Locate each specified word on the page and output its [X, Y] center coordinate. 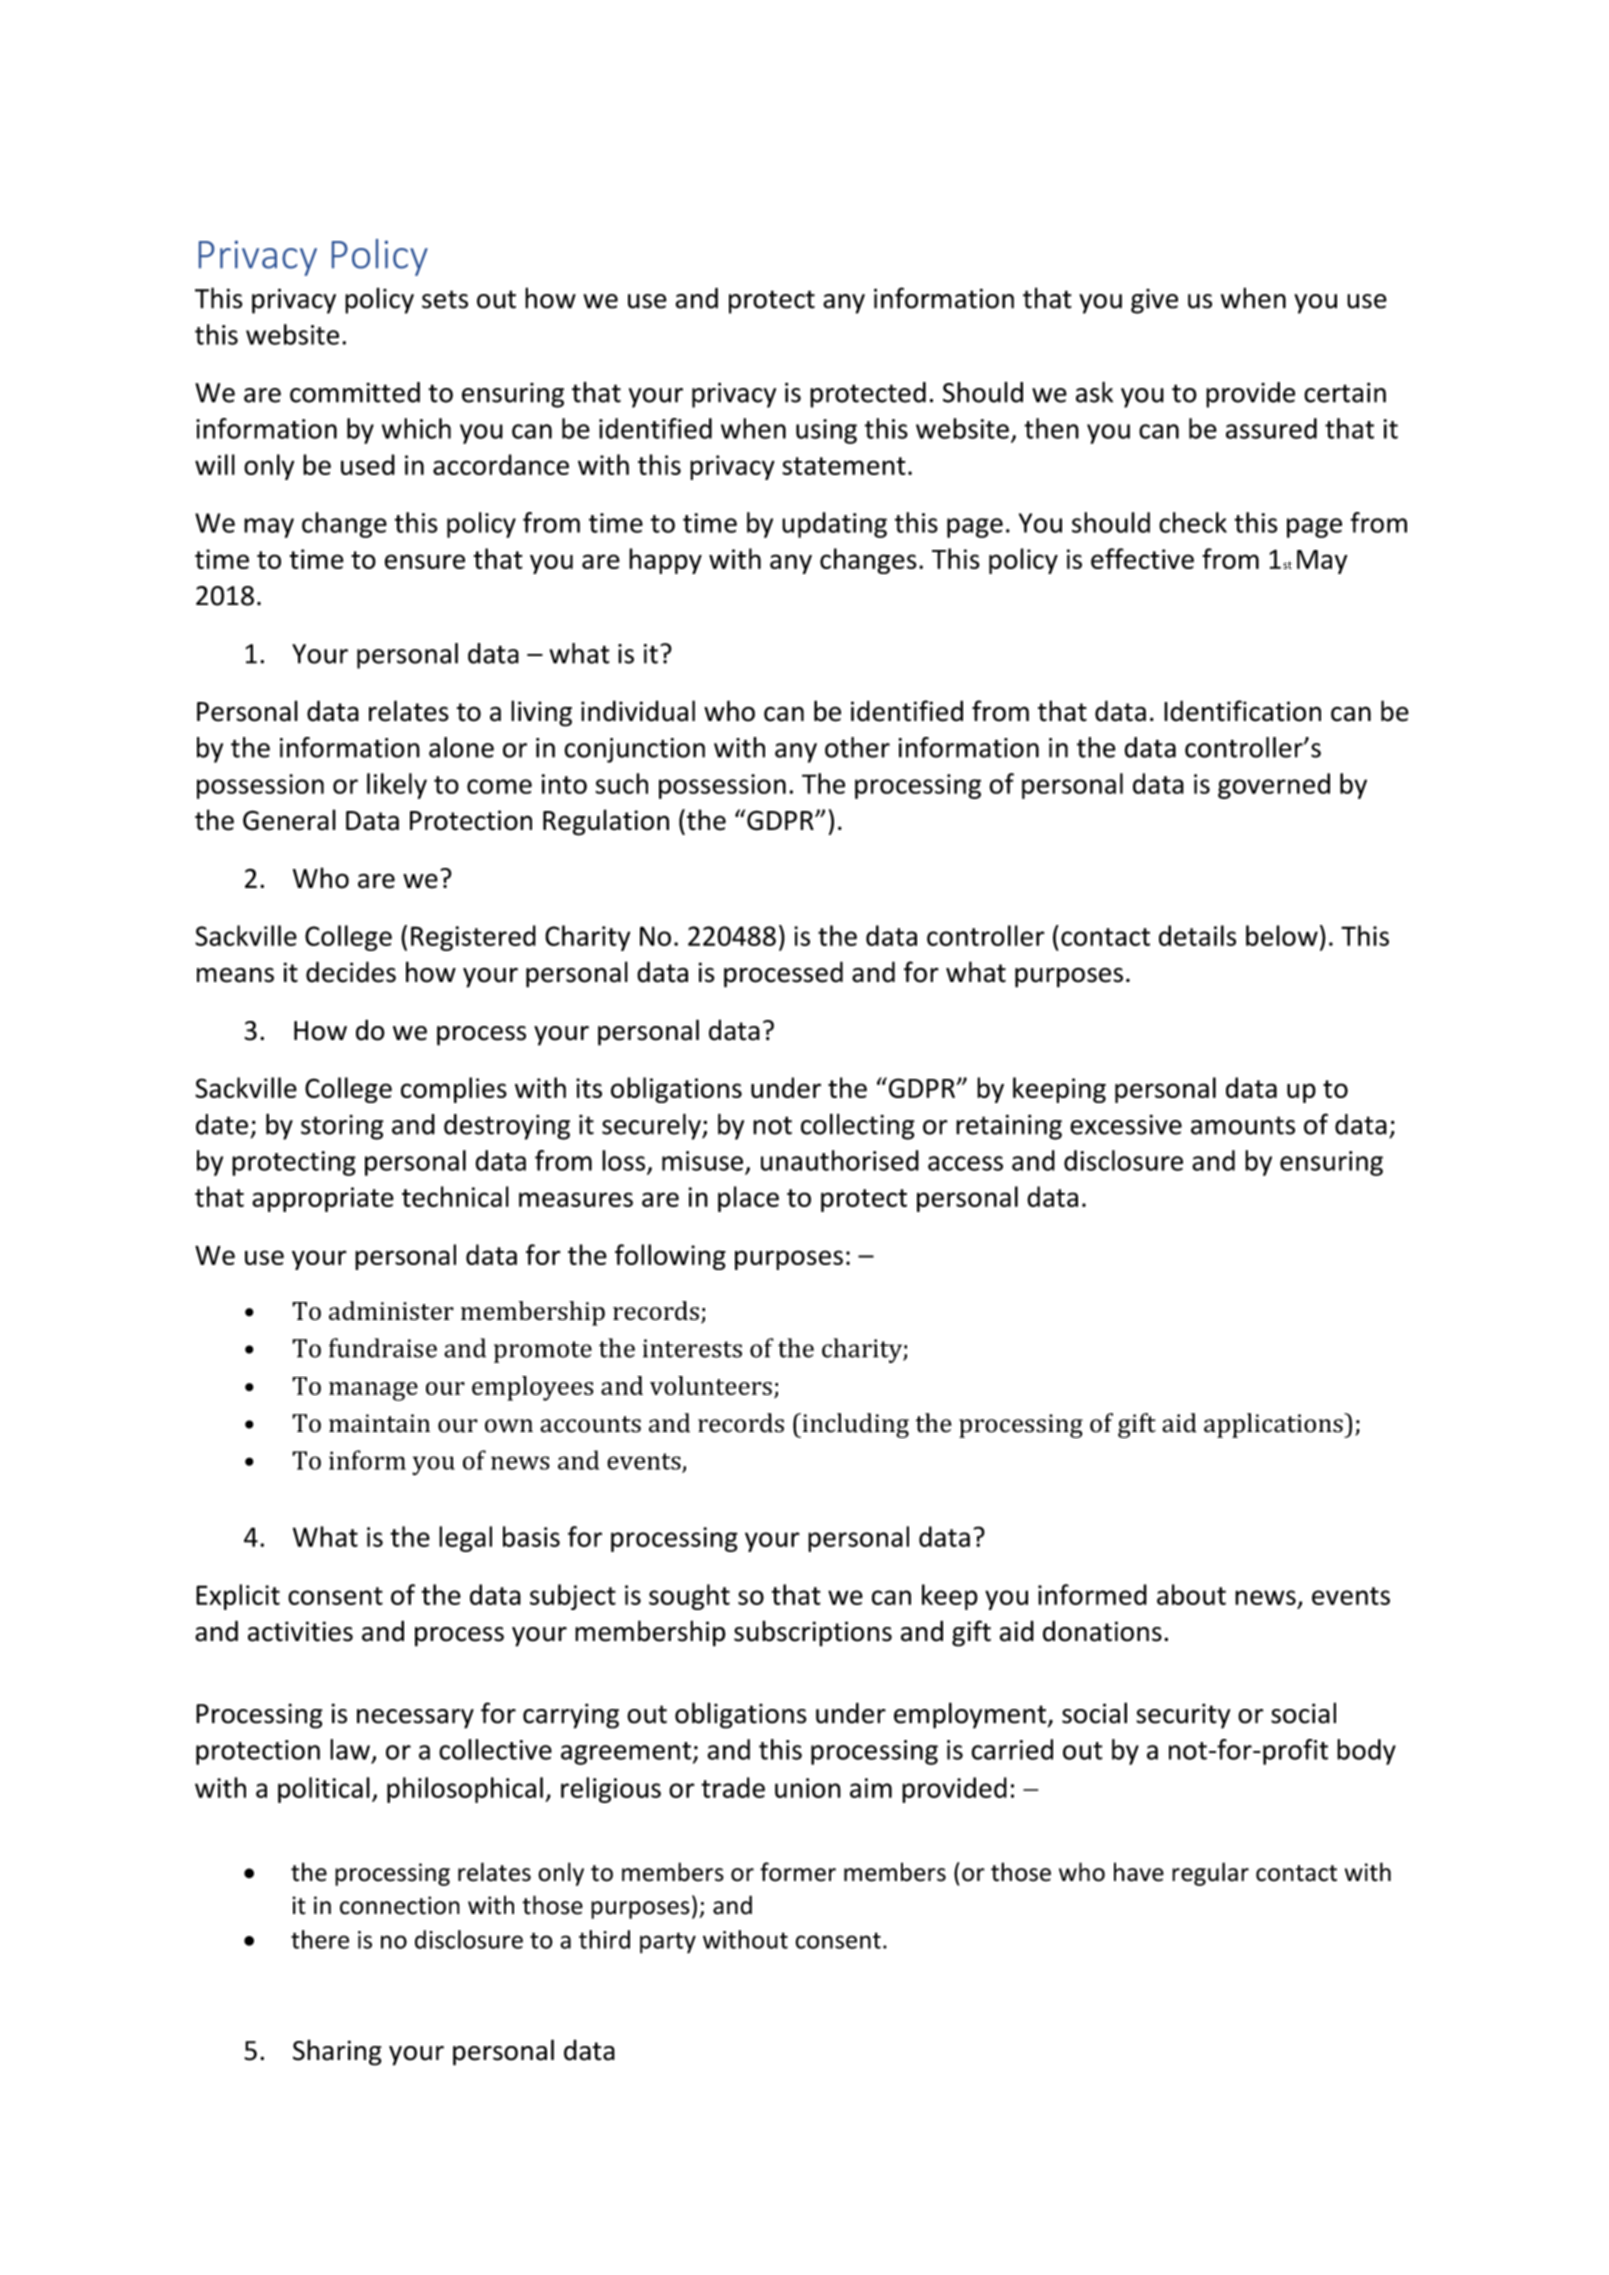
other [857, 747]
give [1154, 301]
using [826, 431]
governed [1274, 786]
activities [300, 1631]
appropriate [323, 1199]
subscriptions [813, 1633]
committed [355, 392]
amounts [1243, 1125]
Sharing [337, 2052]
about [1191, 1594]
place [748, 1199]
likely [397, 786]
